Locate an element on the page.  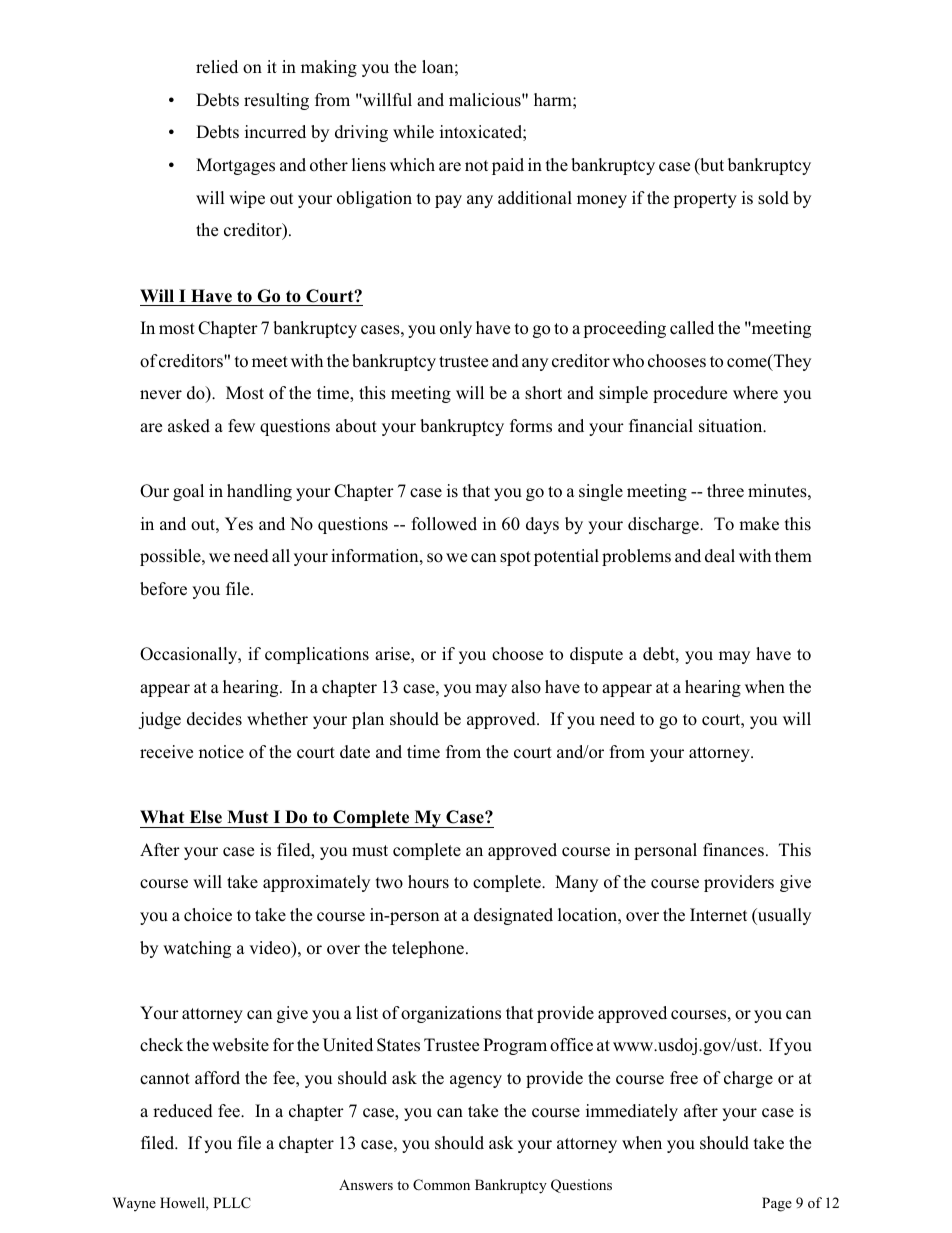
but is located at coordinates (711, 166).
